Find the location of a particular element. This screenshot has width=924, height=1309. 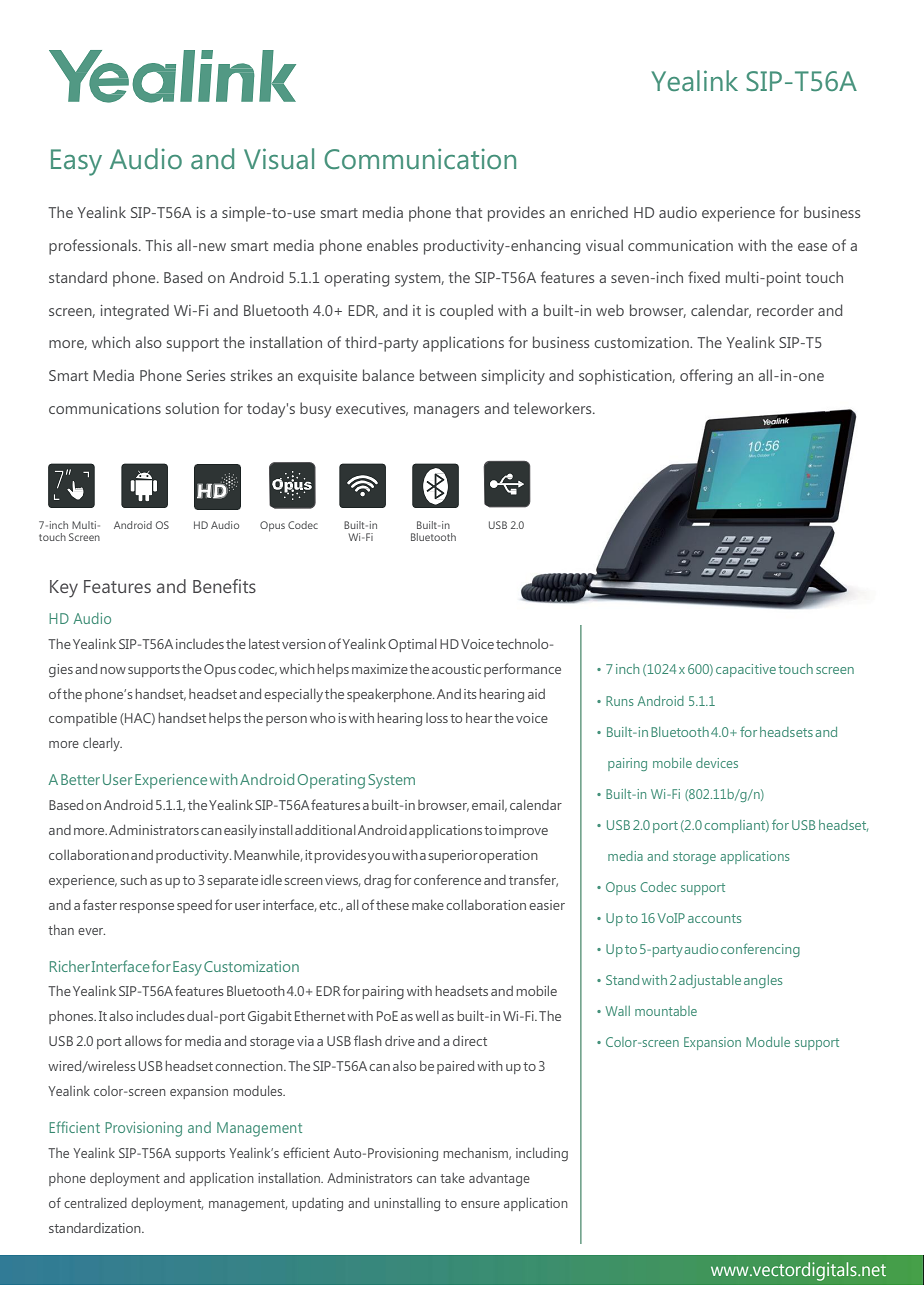

fixed is located at coordinates (704, 277).
